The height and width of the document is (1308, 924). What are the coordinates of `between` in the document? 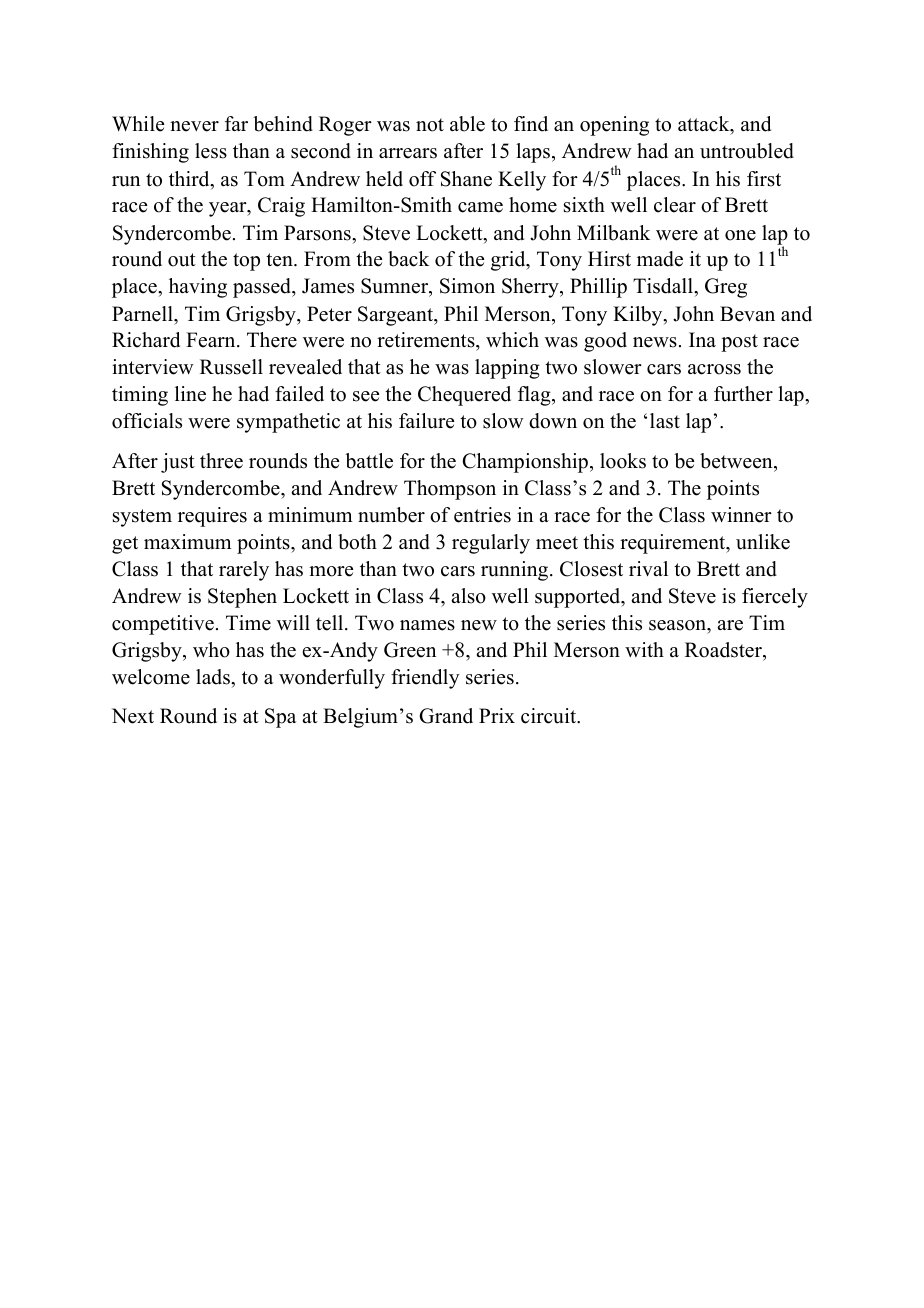 It's located at (737, 461).
